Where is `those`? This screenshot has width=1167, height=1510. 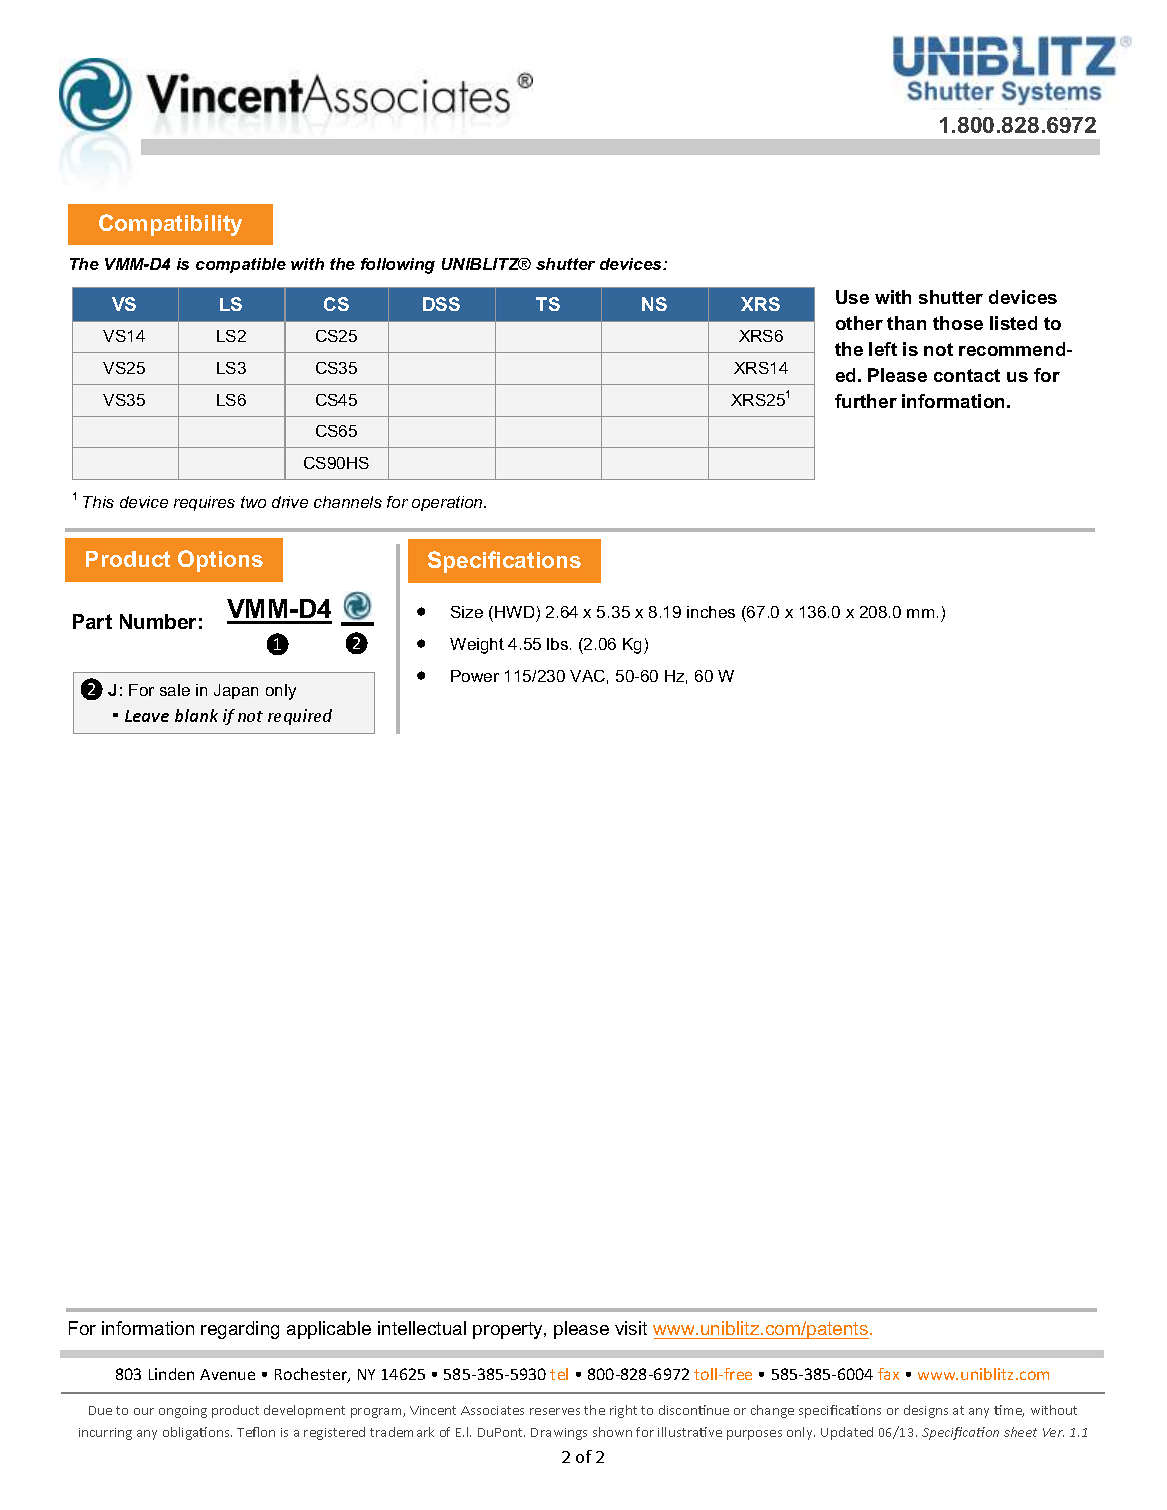
those is located at coordinates (958, 323).
